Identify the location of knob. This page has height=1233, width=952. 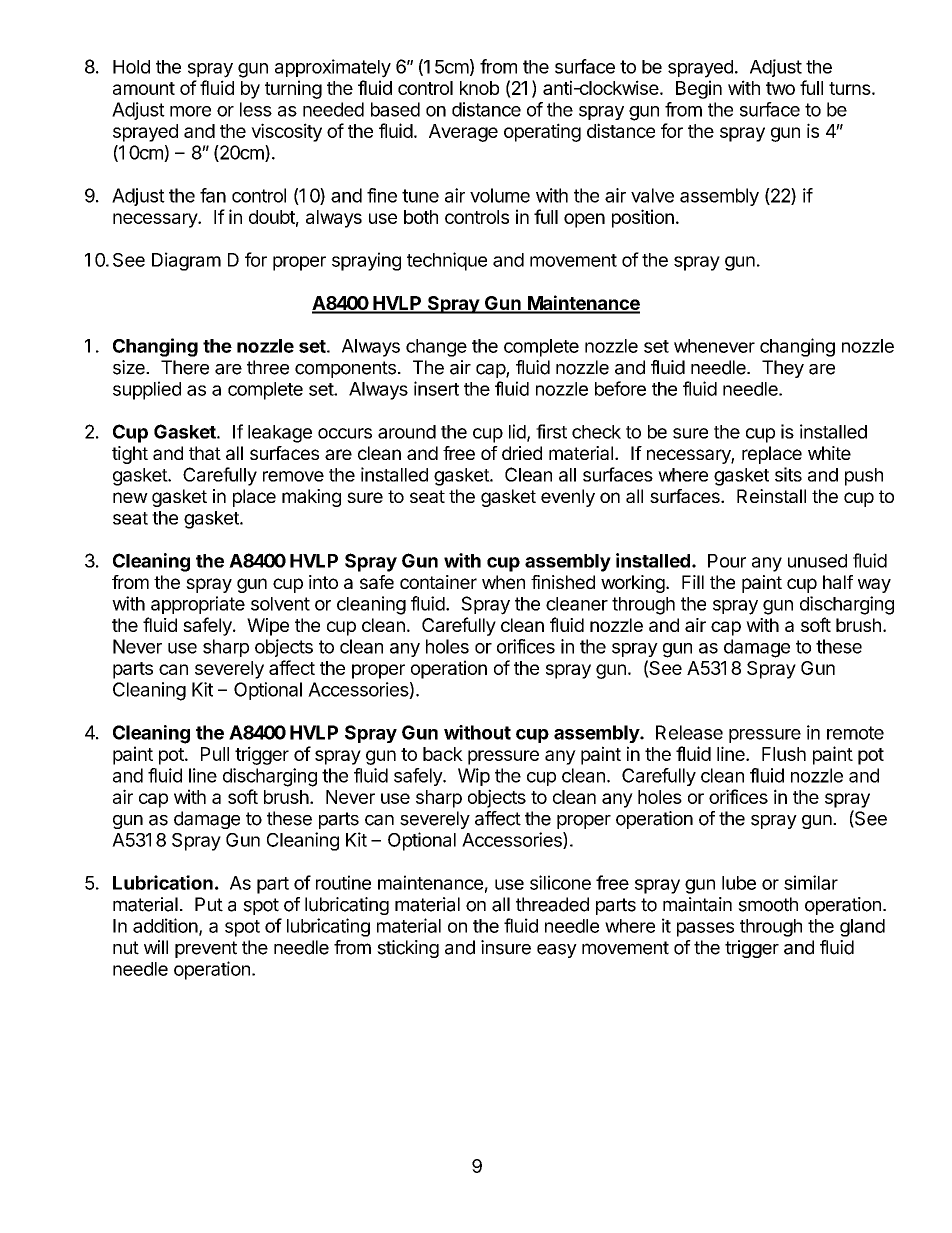
(479, 88).
